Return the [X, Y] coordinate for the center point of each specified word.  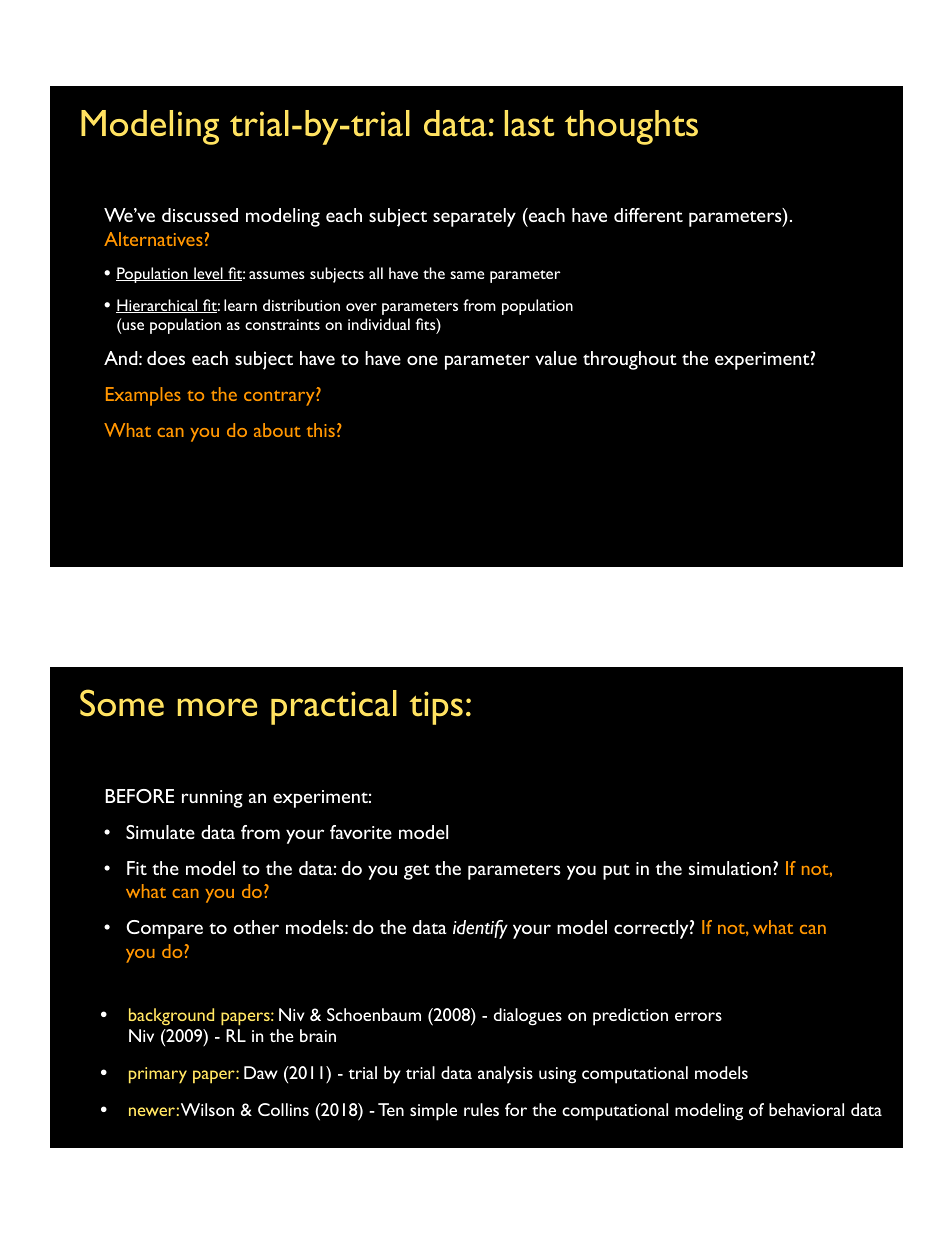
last [529, 123]
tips [436, 708]
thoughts [631, 127]
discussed [200, 215]
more [217, 707]
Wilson [207, 1109]
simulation [730, 868]
